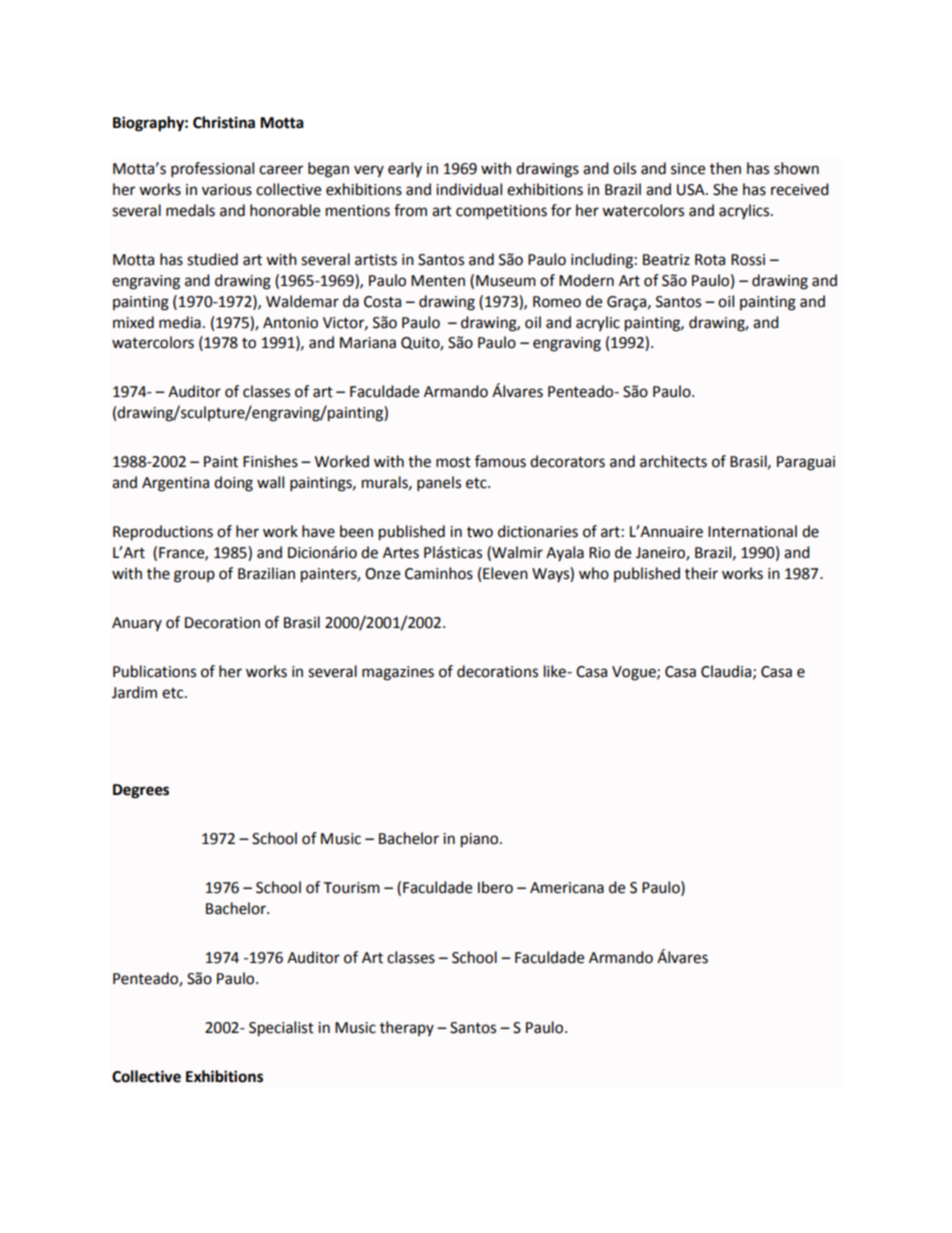  I want to click on therapy, so click(407, 1028).
